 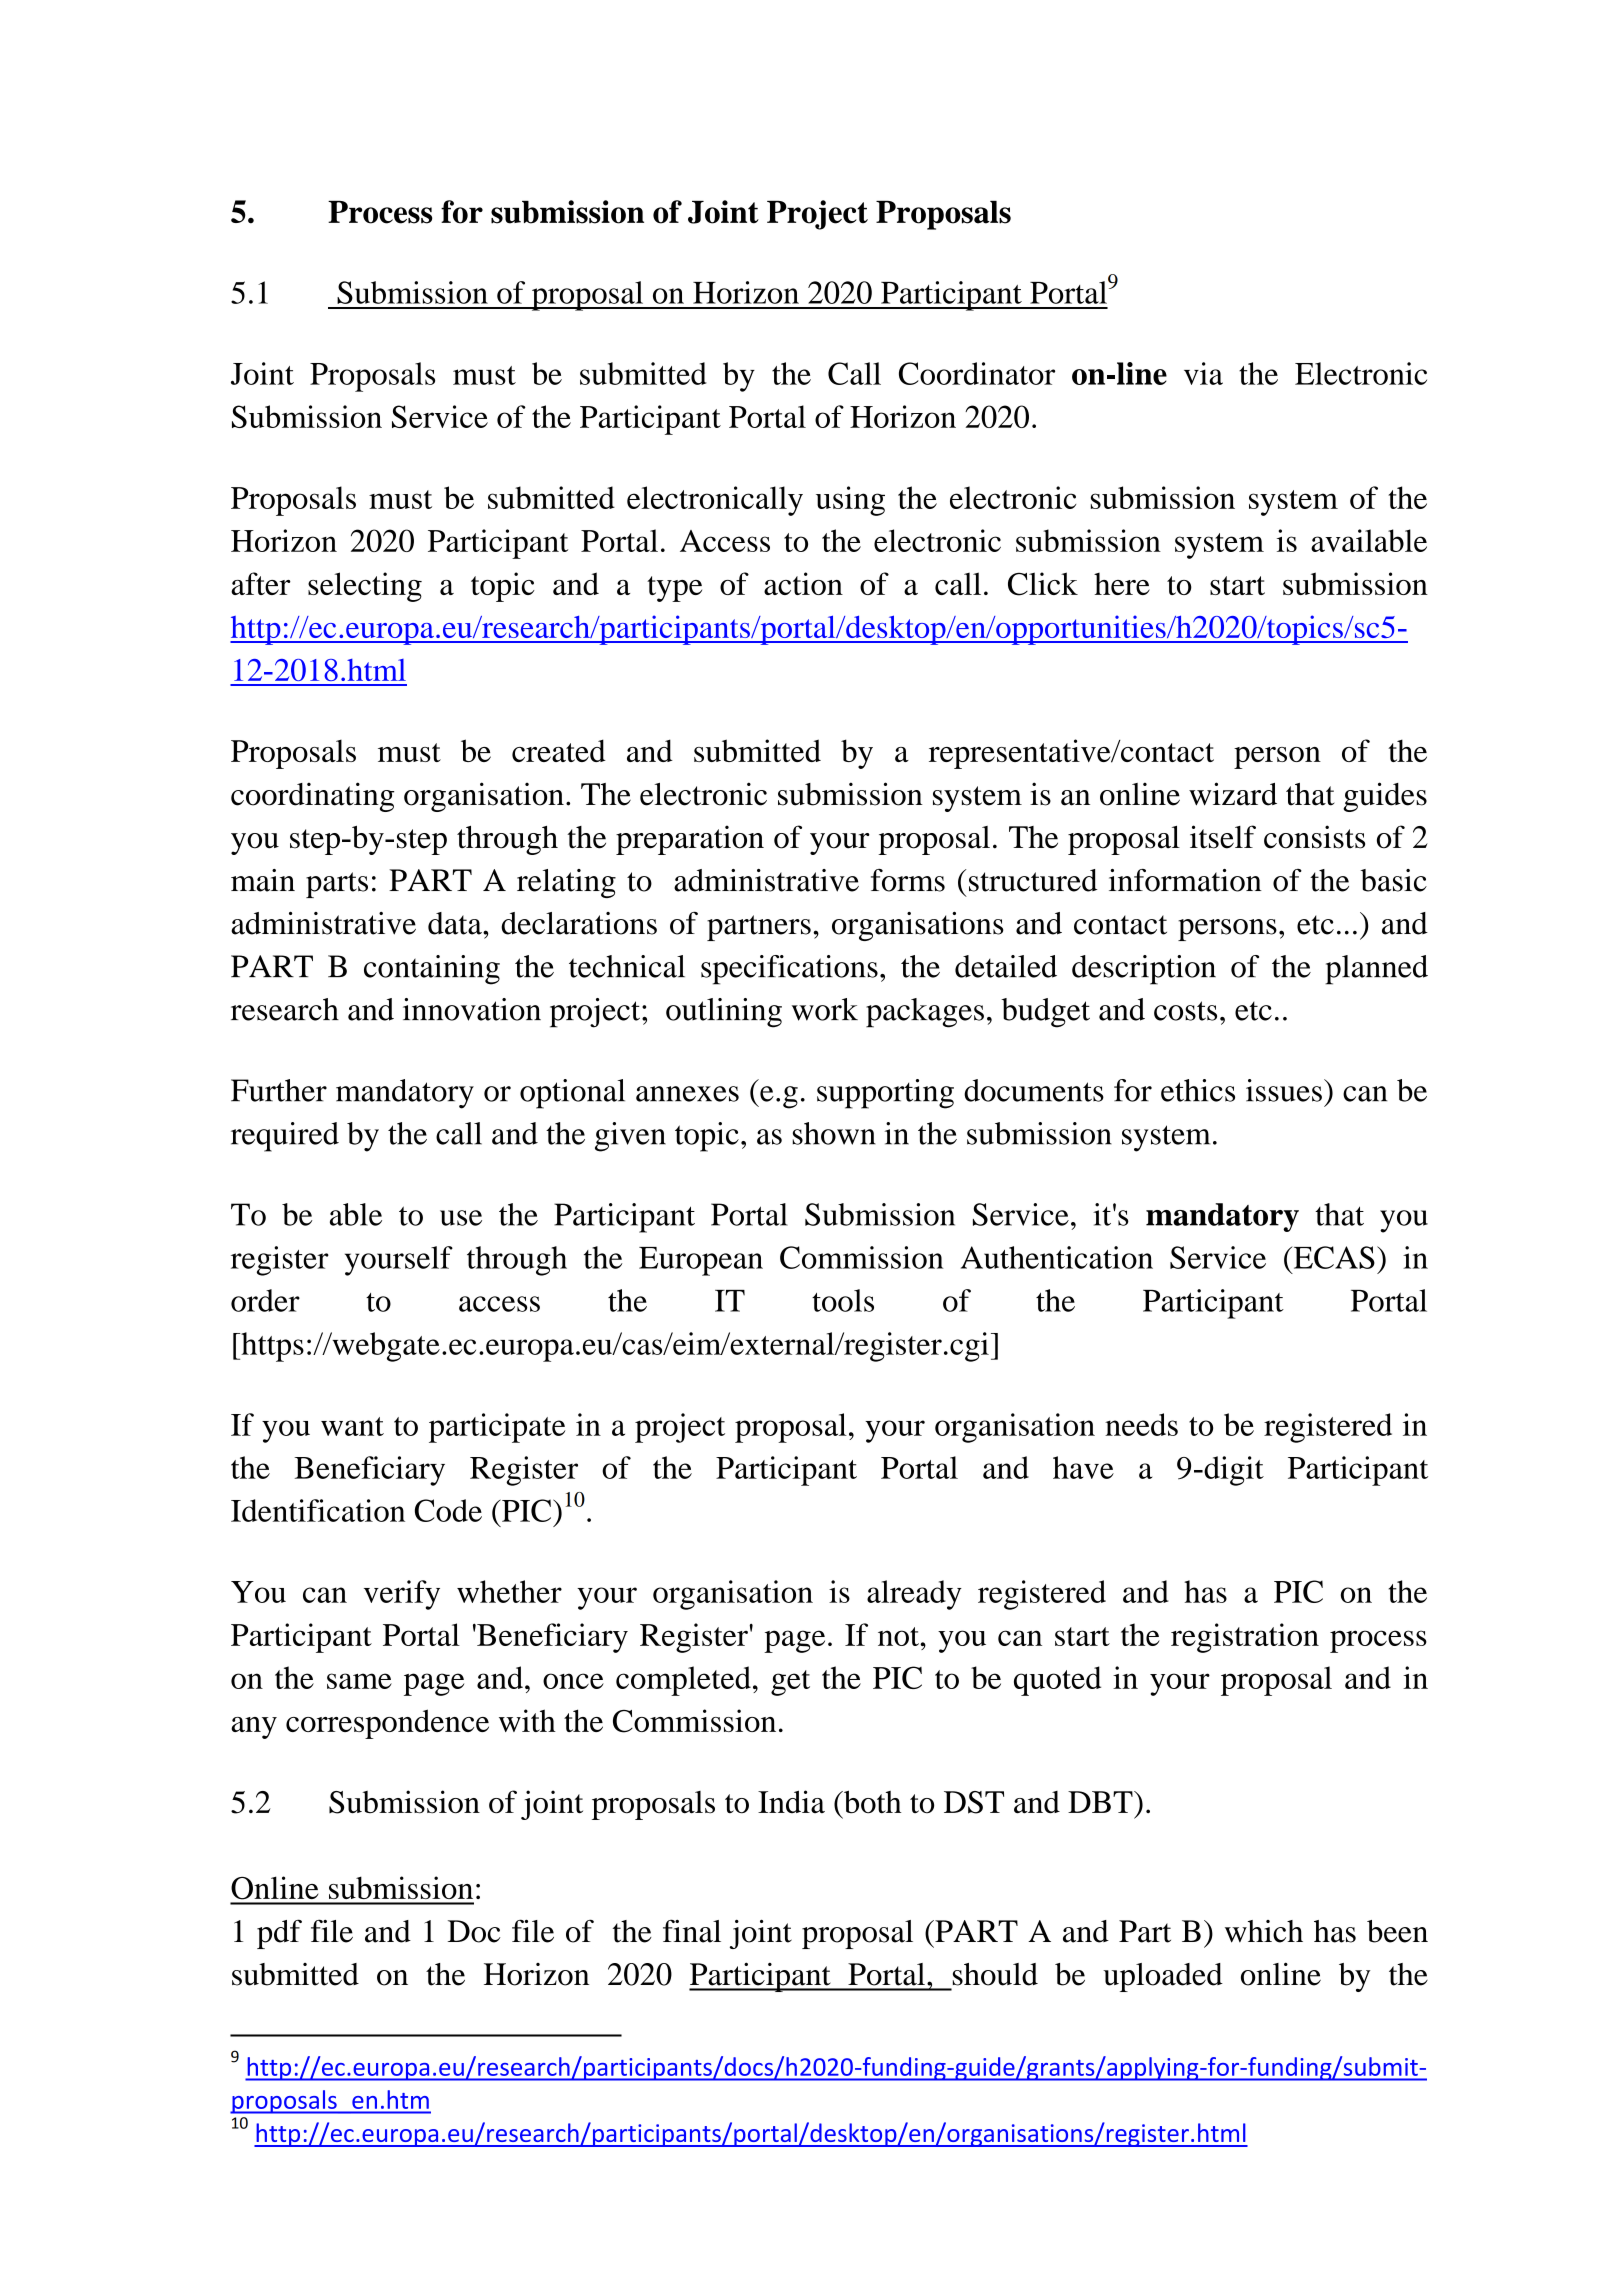 What do you see at coordinates (1203, 373) in the document?
I see `via` at bounding box center [1203, 373].
